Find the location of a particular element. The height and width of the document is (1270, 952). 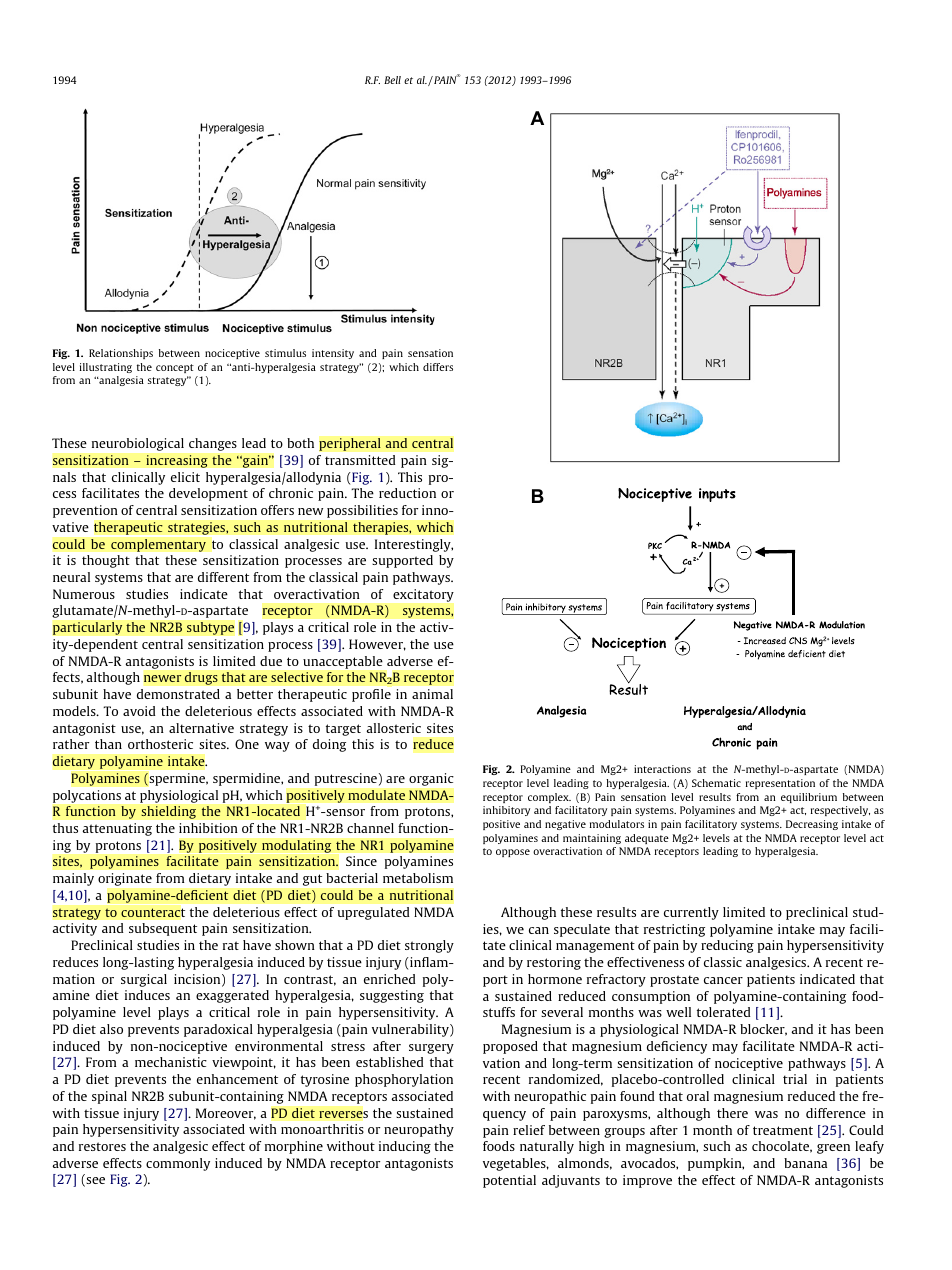

neuropathy is located at coordinates (419, 1130).
